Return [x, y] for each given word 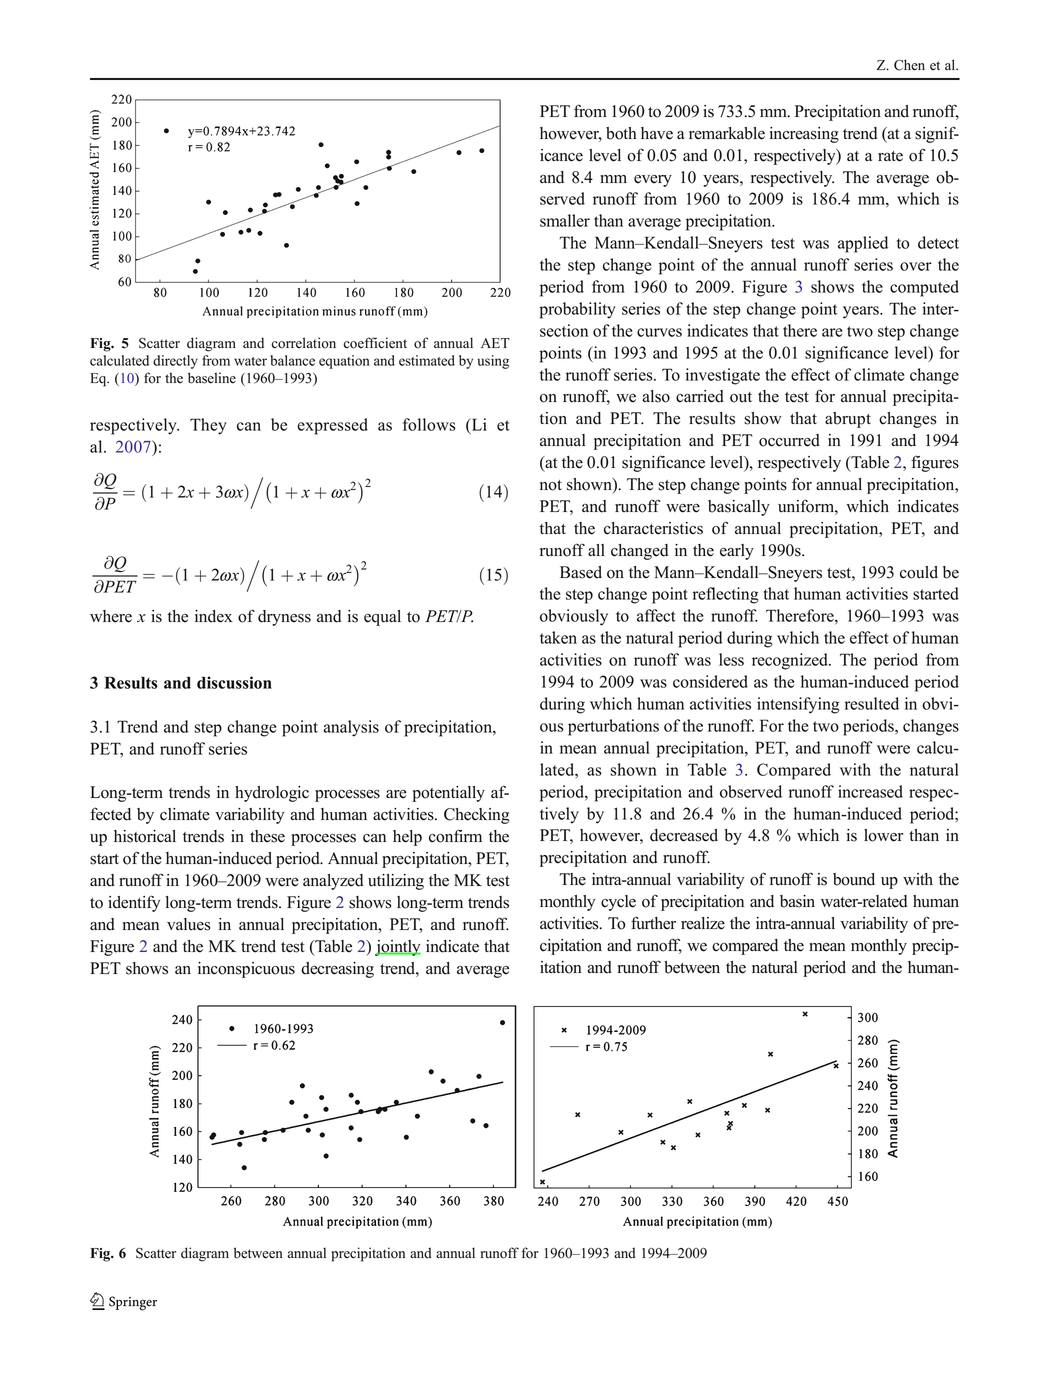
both [621, 133]
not [551, 485]
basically [739, 508]
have [657, 133]
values [189, 924]
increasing [804, 135]
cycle [618, 903]
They [208, 426]
